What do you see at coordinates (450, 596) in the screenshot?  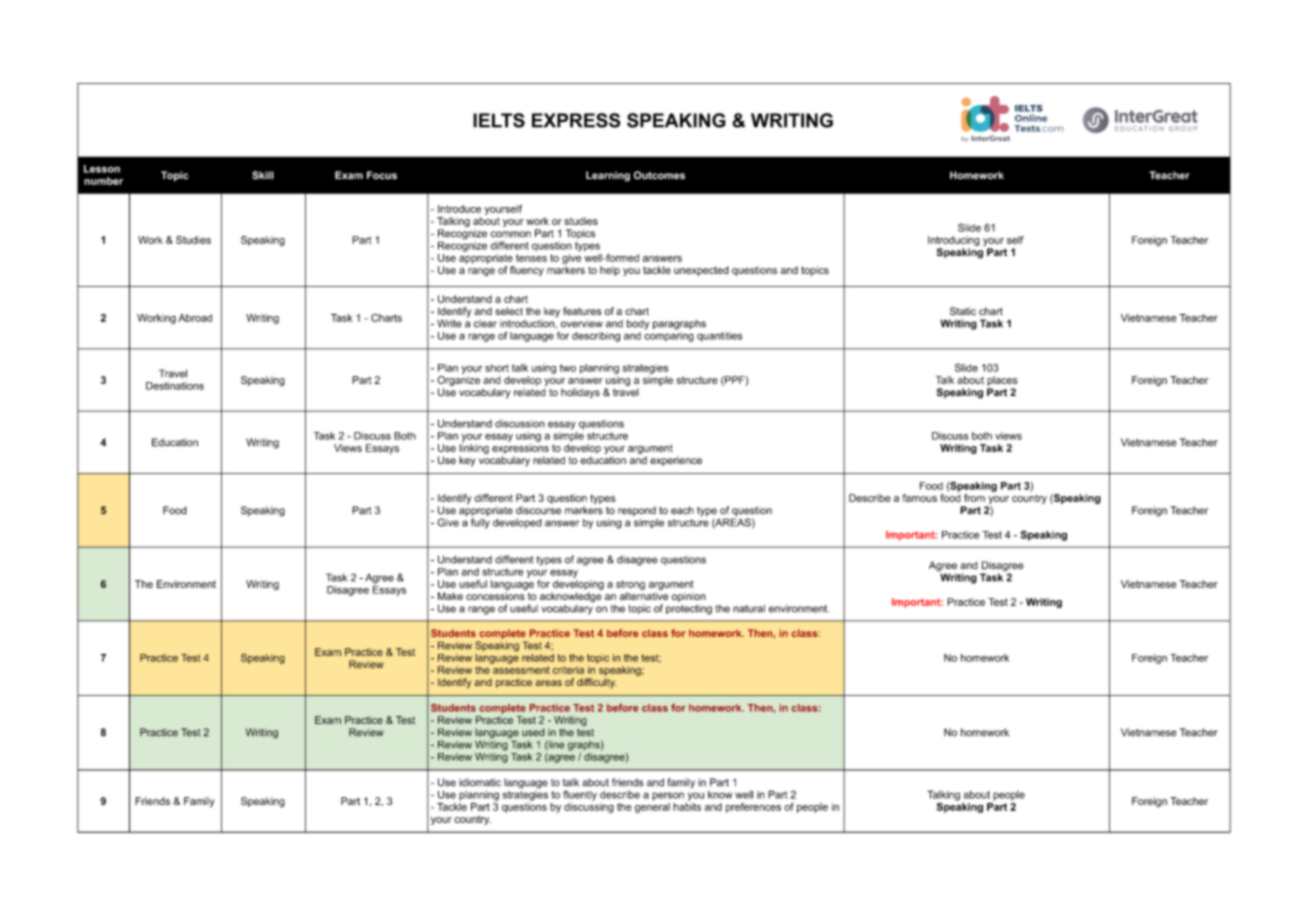 I see `Make` at bounding box center [450, 596].
